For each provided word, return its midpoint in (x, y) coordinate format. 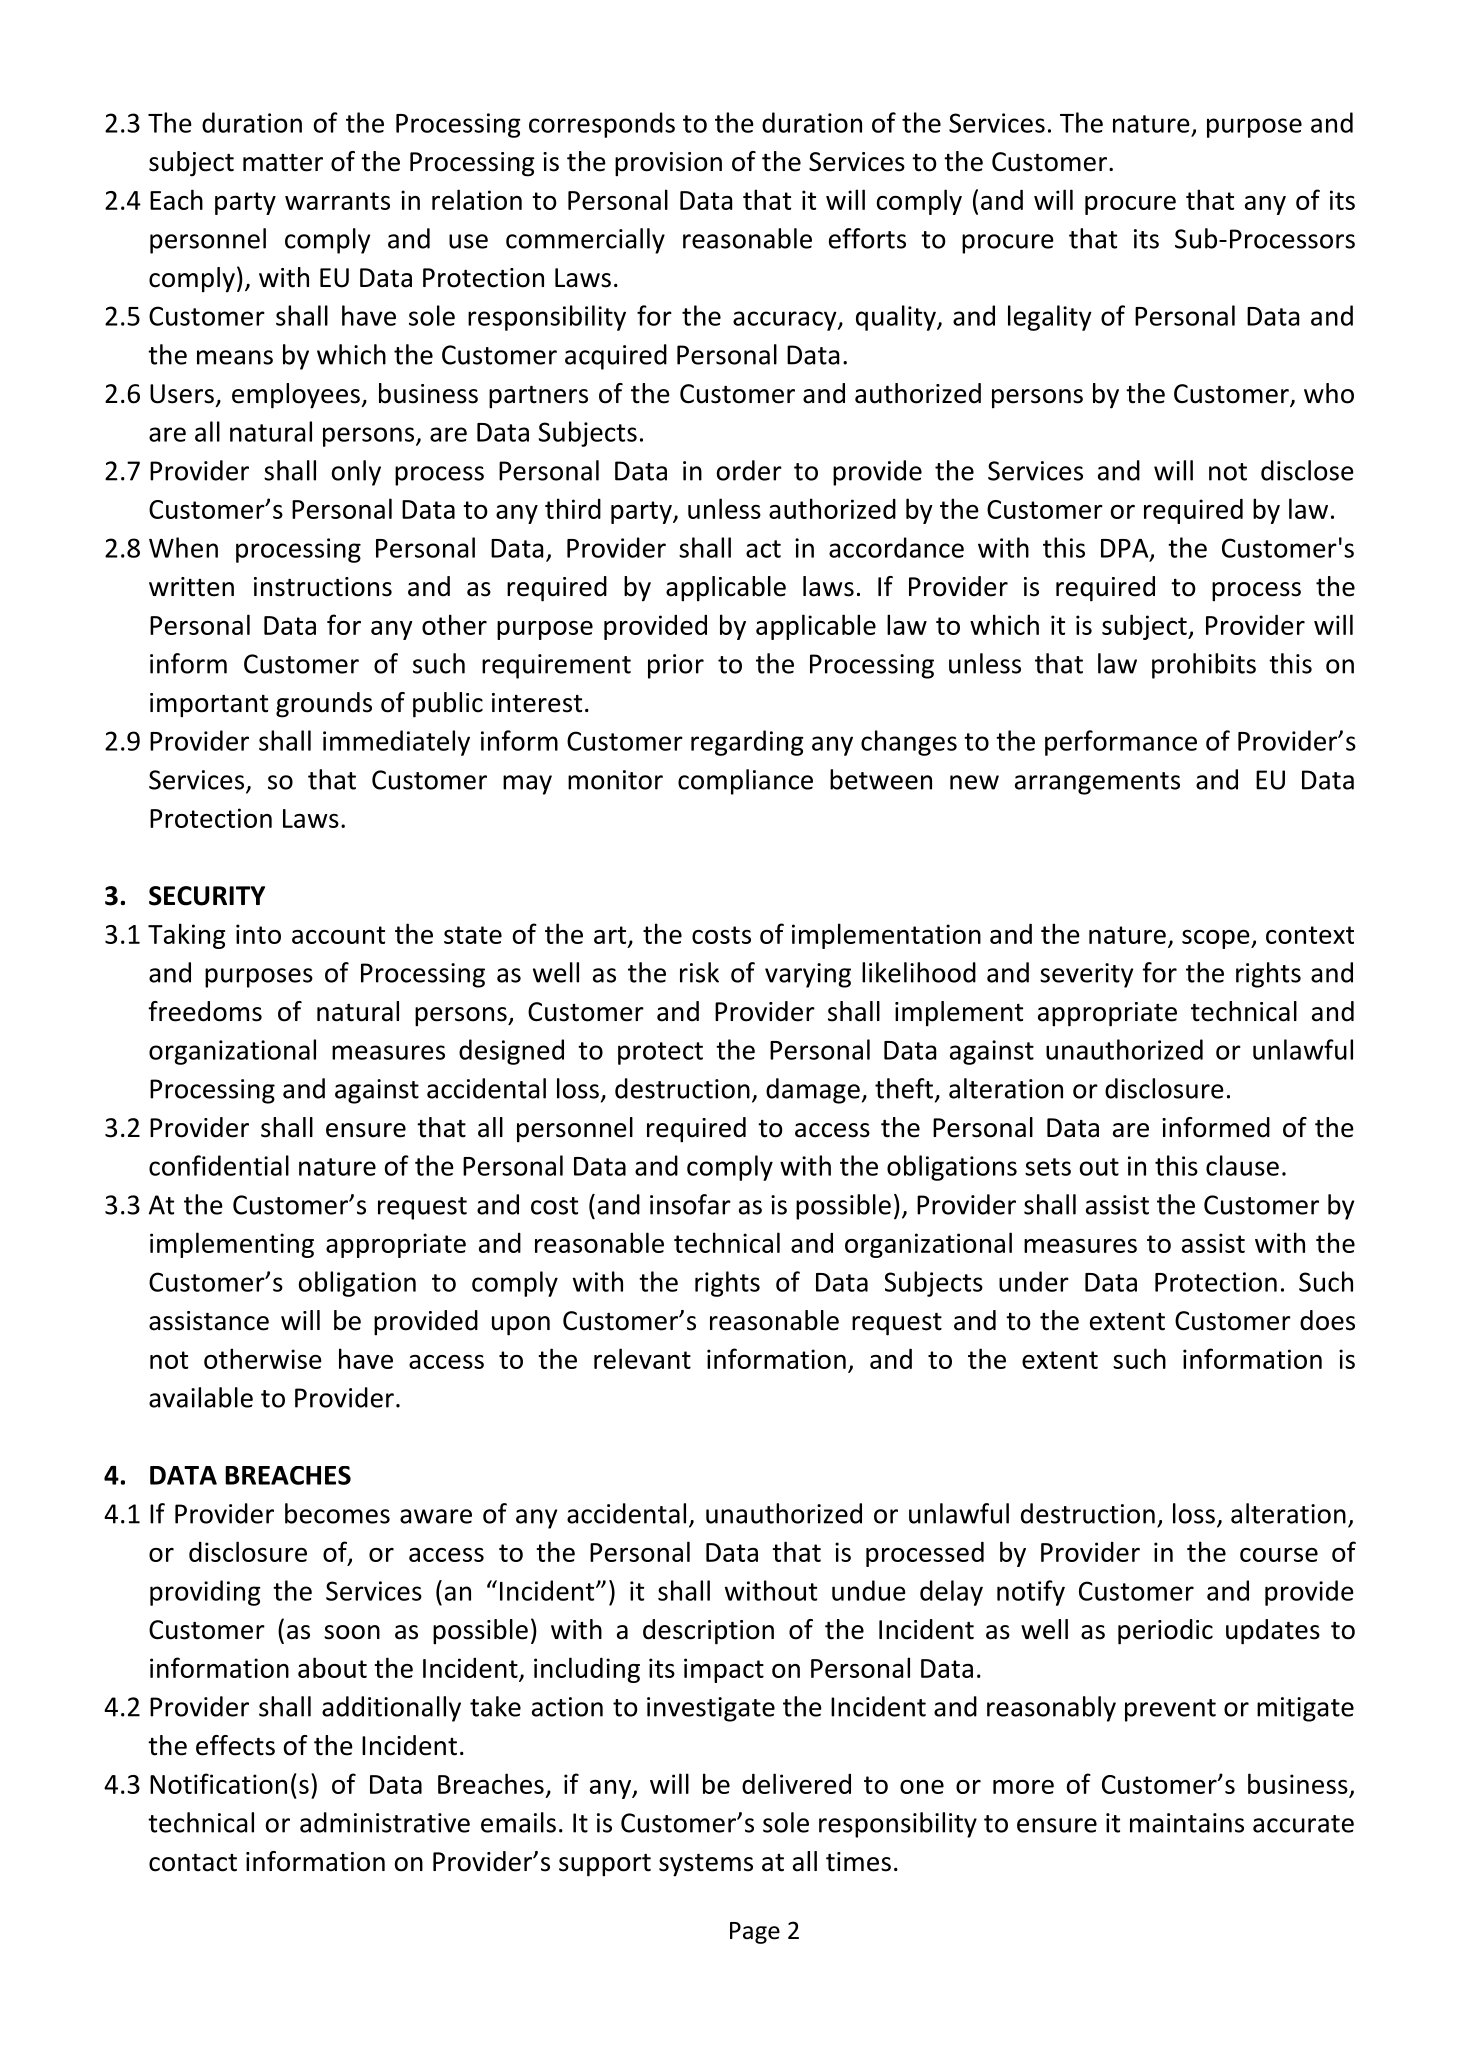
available (201, 1397)
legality (1050, 318)
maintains (1187, 1823)
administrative (385, 1822)
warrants (337, 201)
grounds (324, 705)
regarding (747, 743)
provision (668, 164)
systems (706, 1865)
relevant (642, 1358)
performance (1121, 743)
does (1327, 1320)
